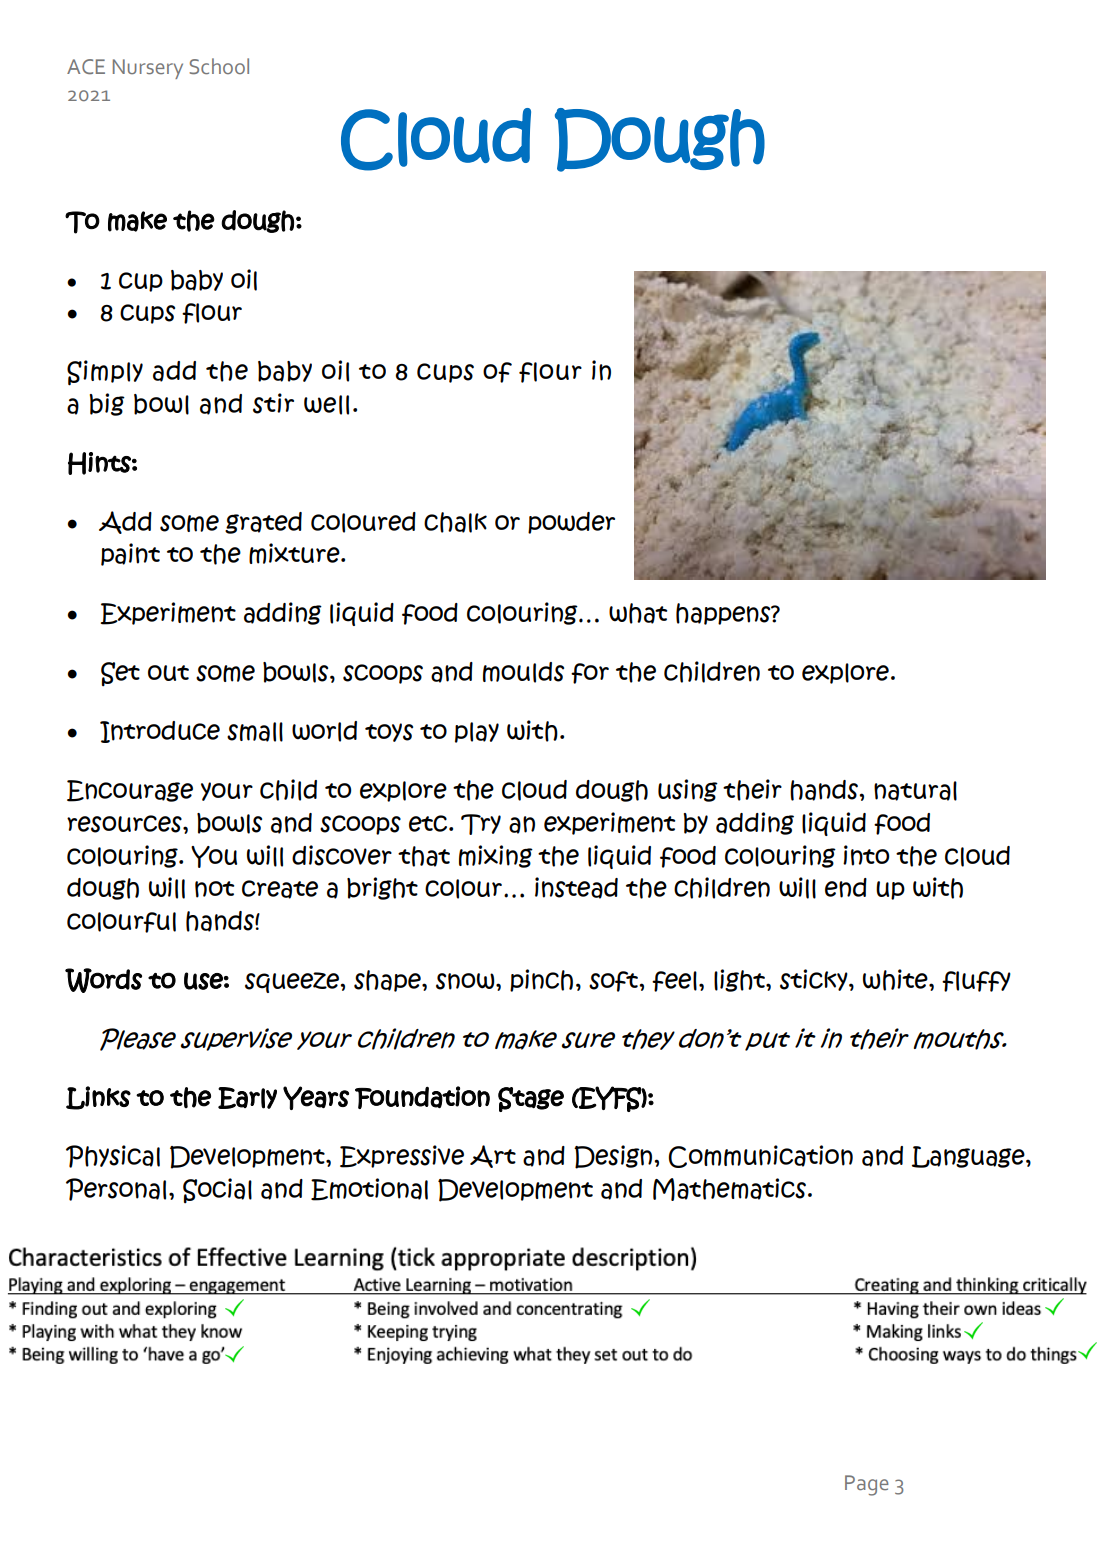 This screenshot has height=1563, width=1105. I want to click on Nursery, so click(148, 69).
